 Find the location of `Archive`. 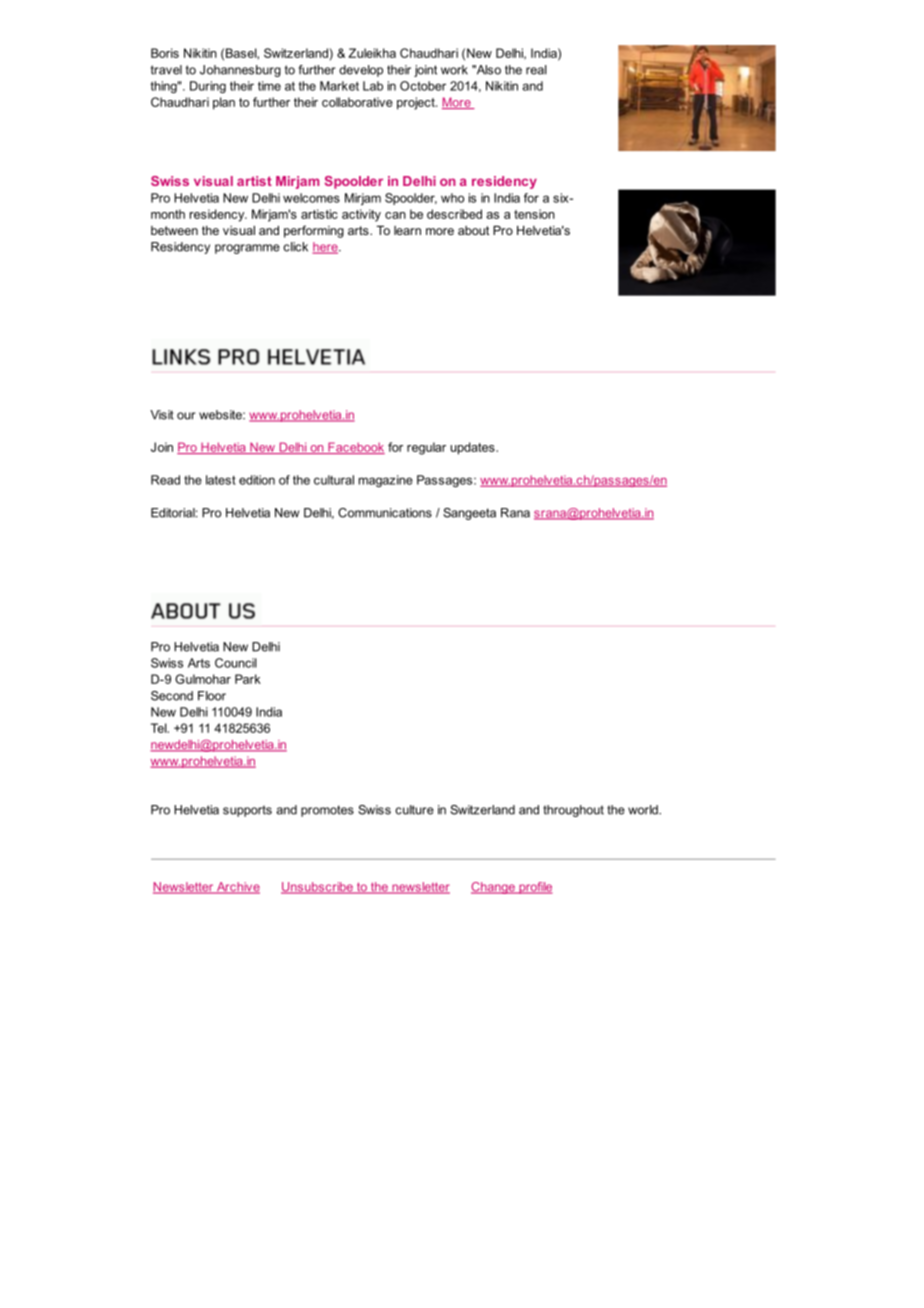

Archive is located at coordinates (237, 888).
